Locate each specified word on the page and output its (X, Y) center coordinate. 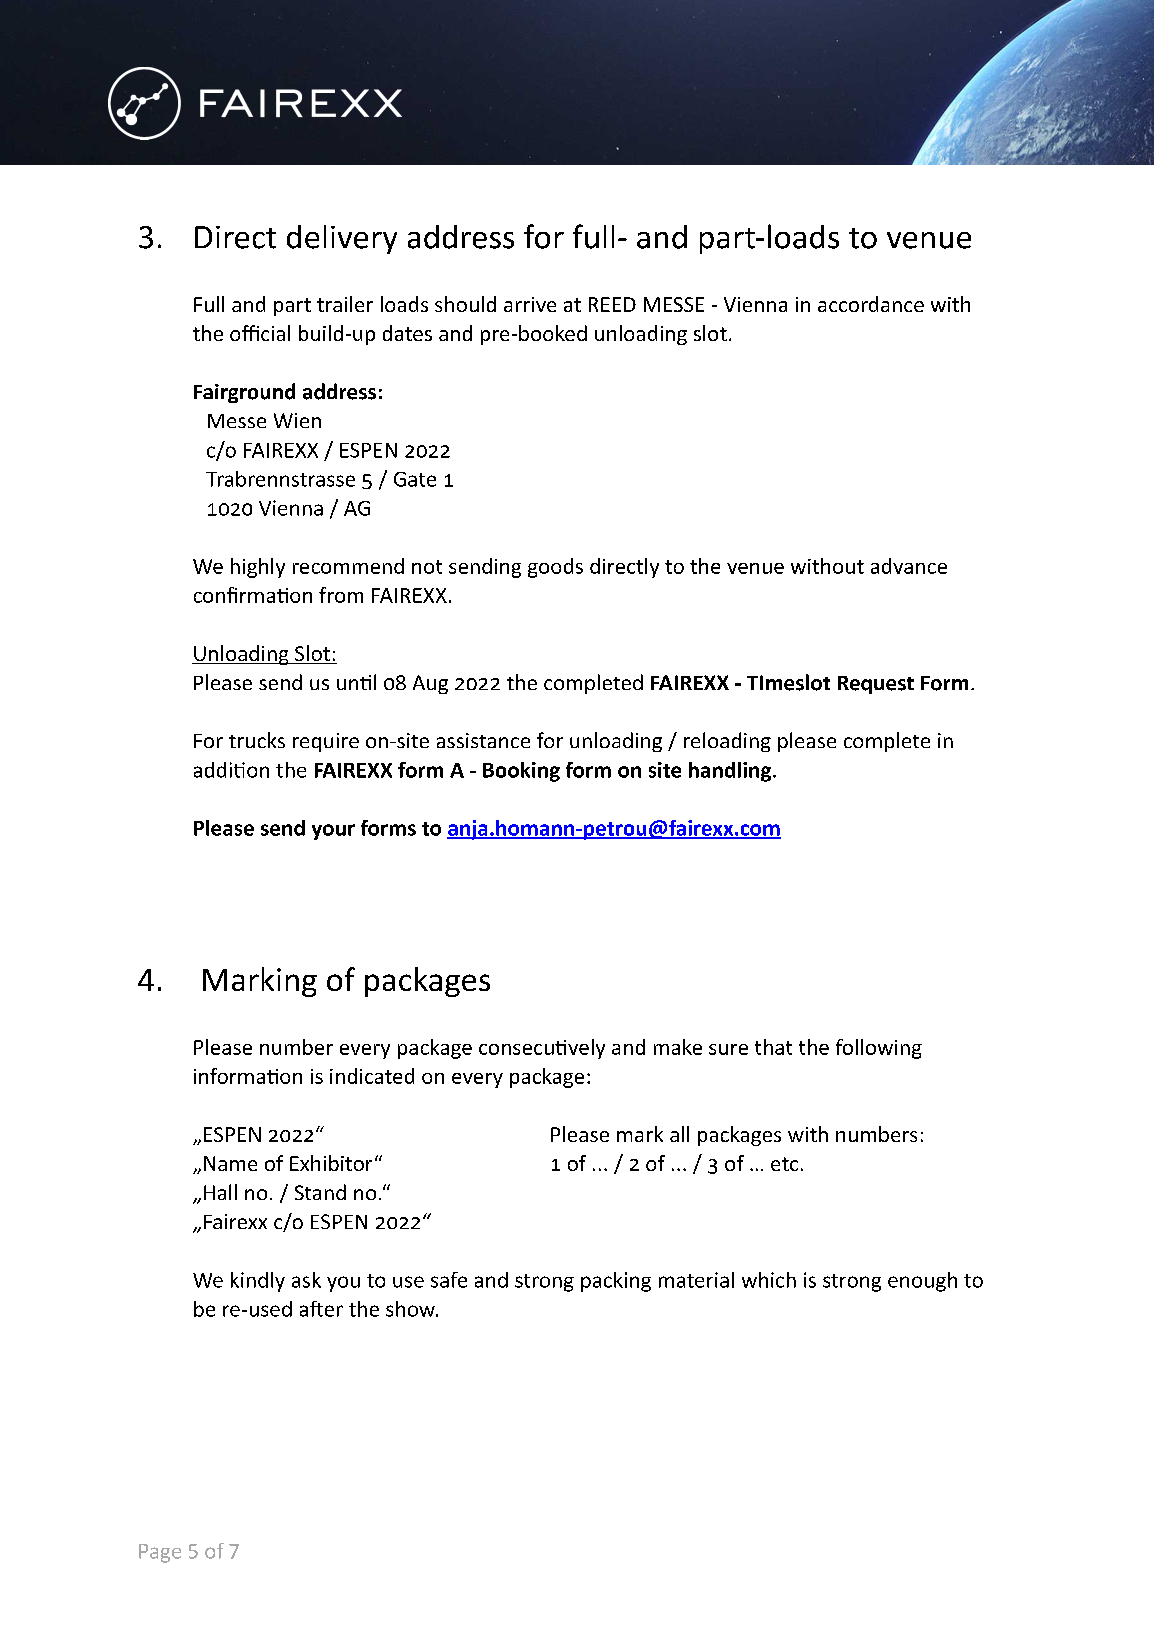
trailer (345, 304)
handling (730, 772)
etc (784, 1164)
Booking (521, 772)
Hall (220, 1192)
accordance (871, 304)
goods (555, 568)
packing (616, 1282)
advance (909, 566)
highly (258, 568)
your (333, 832)
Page (160, 1553)
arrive (530, 304)
